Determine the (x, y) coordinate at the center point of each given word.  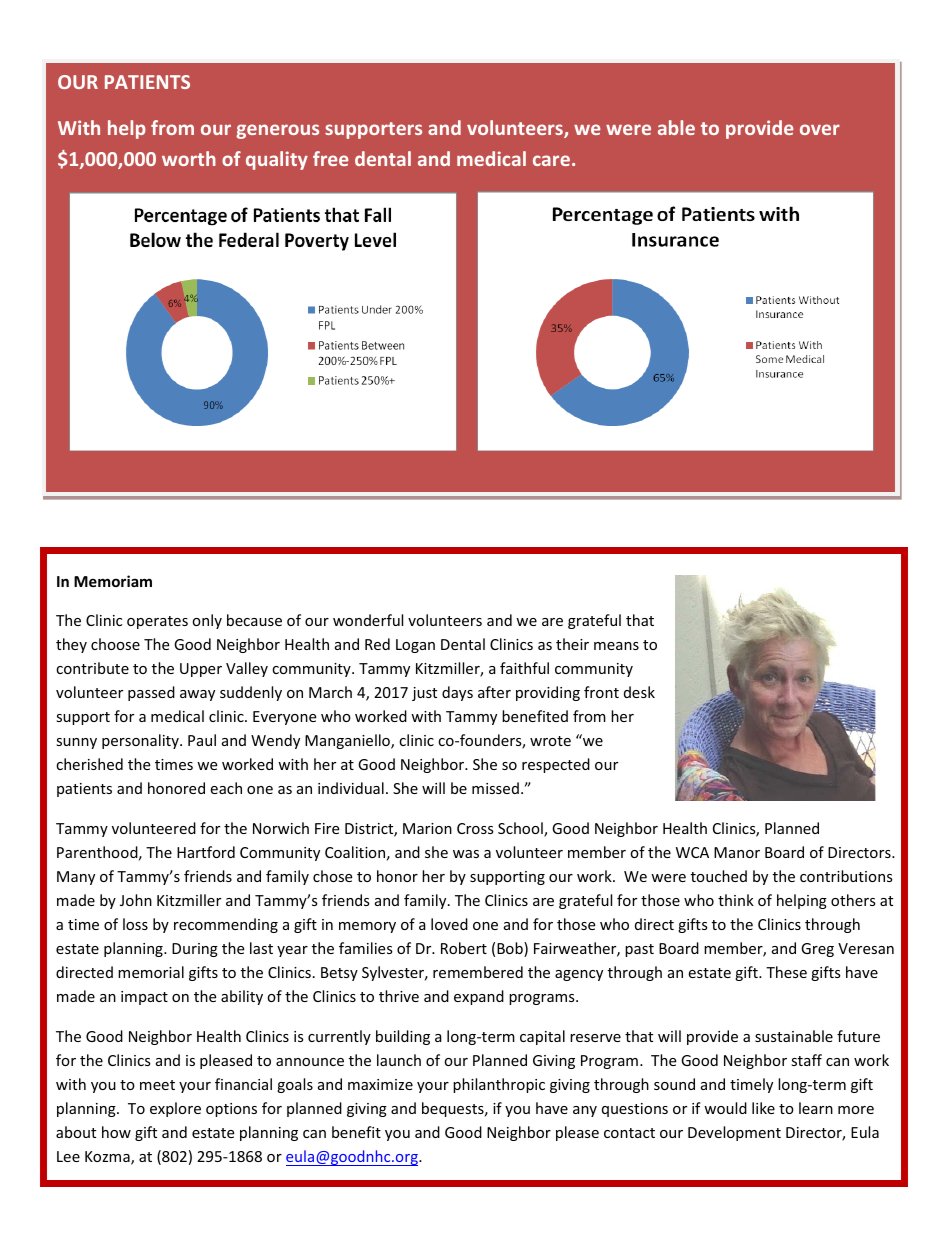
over (820, 129)
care (551, 160)
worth (189, 158)
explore (175, 1109)
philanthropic (499, 1085)
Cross (475, 828)
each (226, 788)
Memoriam (113, 581)
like (763, 1108)
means (616, 646)
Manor (737, 852)
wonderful (368, 620)
